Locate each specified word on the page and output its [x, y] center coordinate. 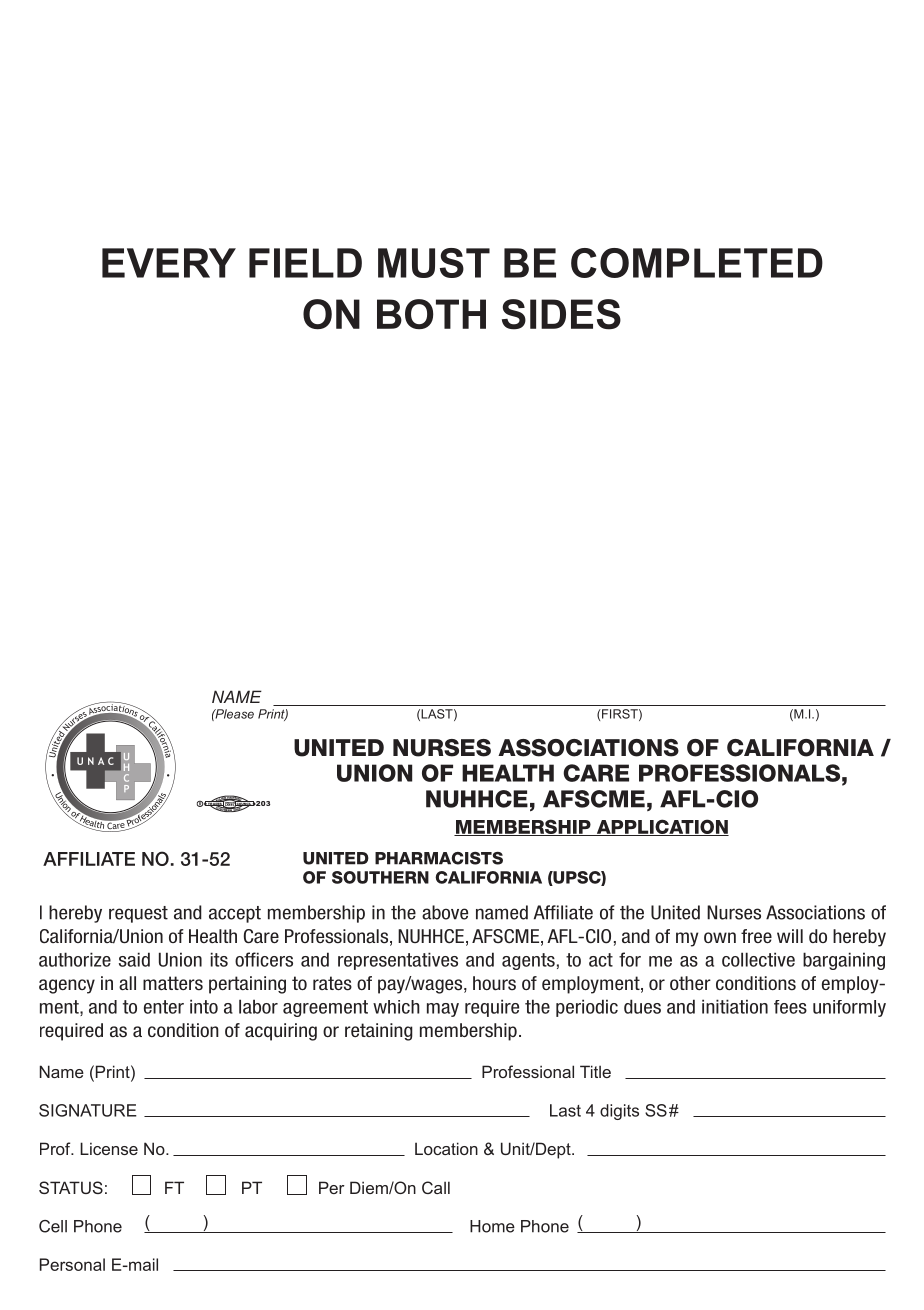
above [445, 912]
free [756, 936]
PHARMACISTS [439, 858]
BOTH [431, 314]
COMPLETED [697, 263]
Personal [72, 1264]
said [134, 959]
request [138, 914]
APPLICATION [661, 827]
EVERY [169, 263]
